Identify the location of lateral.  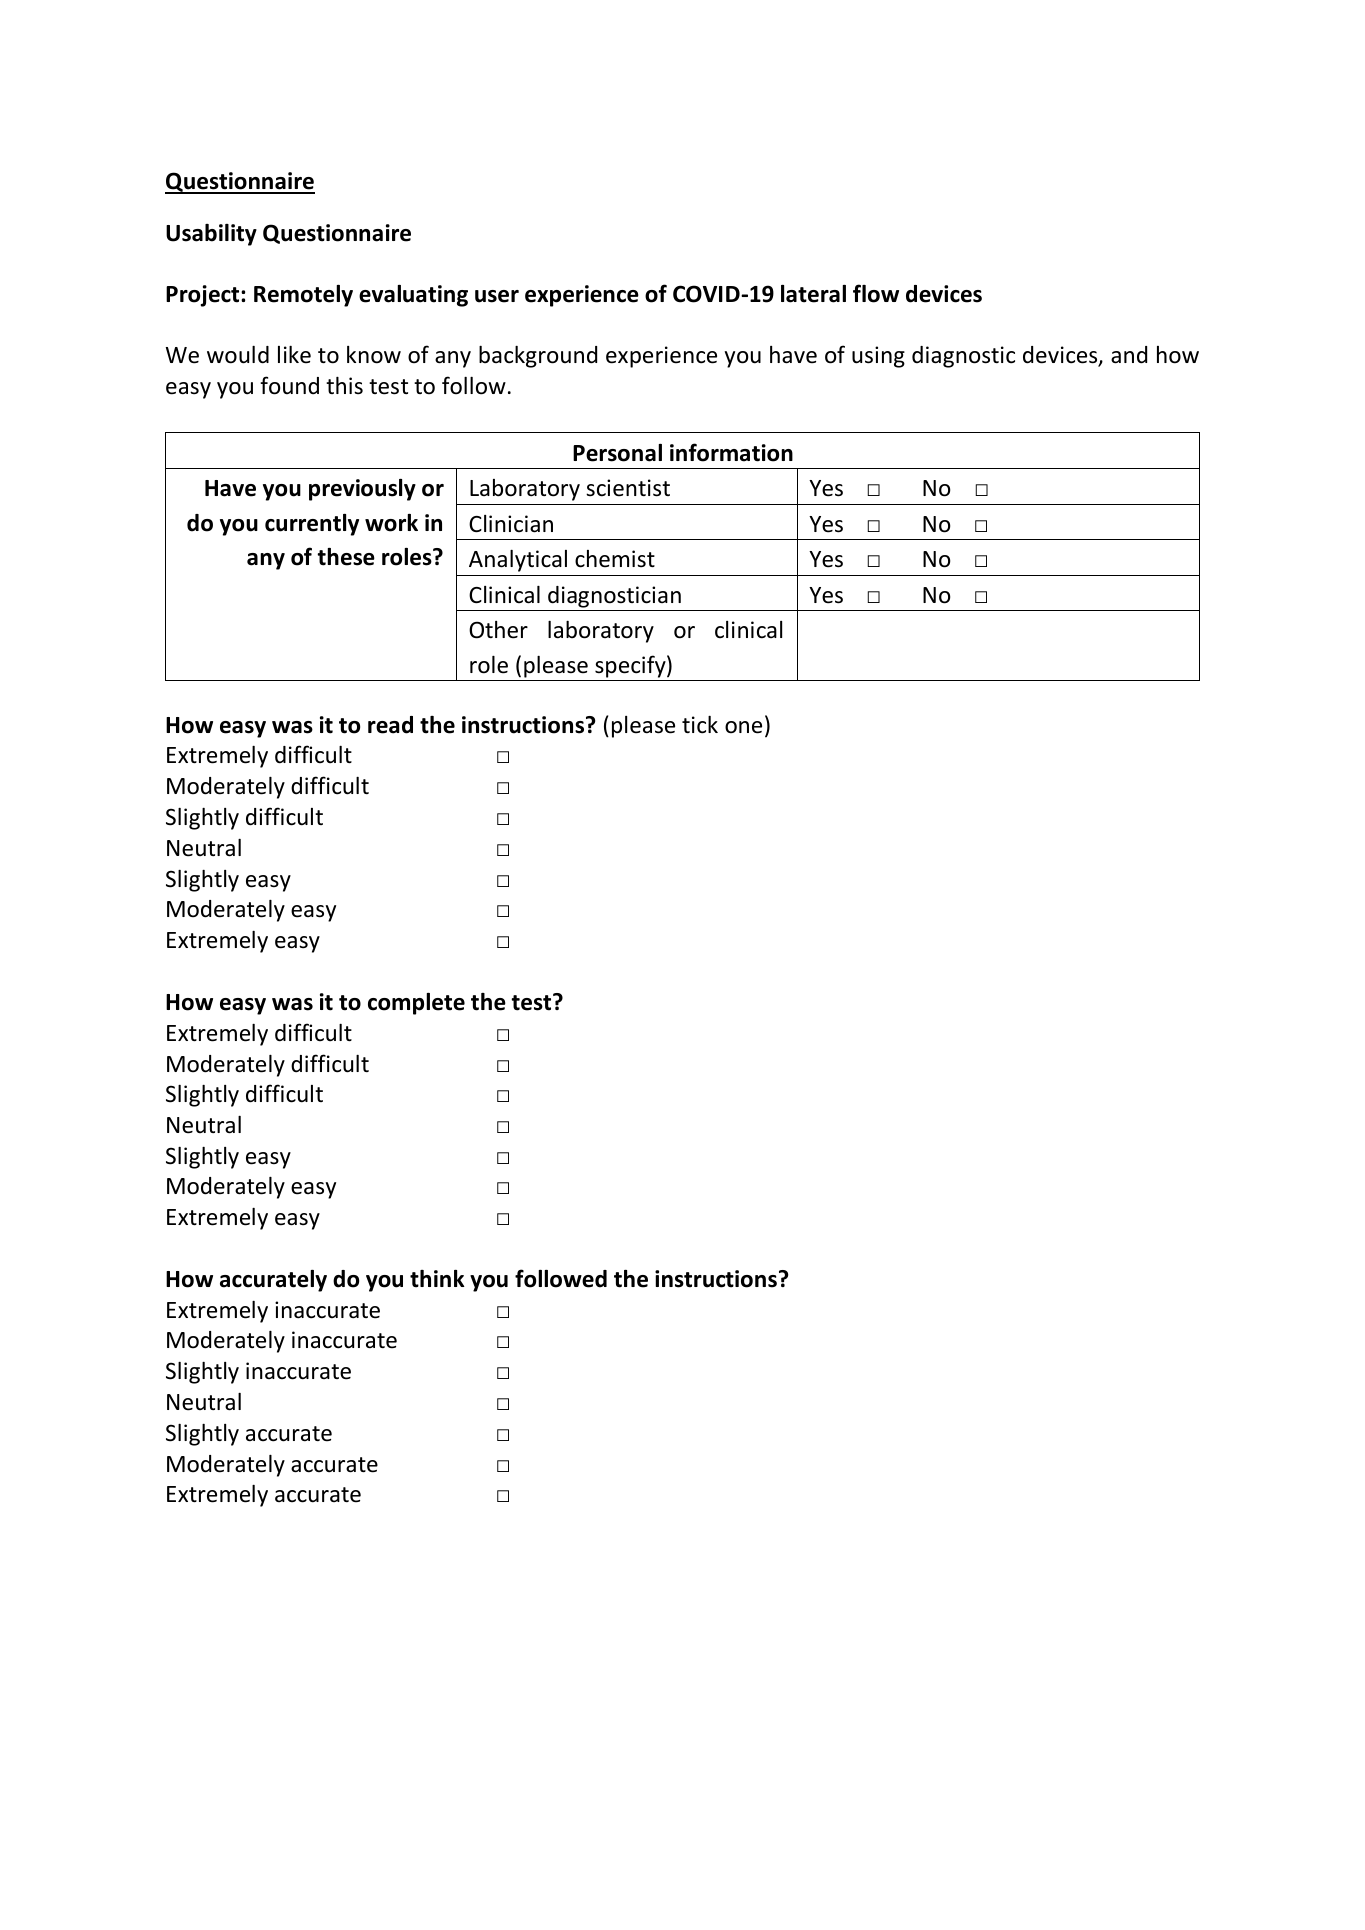
(813, 294).
